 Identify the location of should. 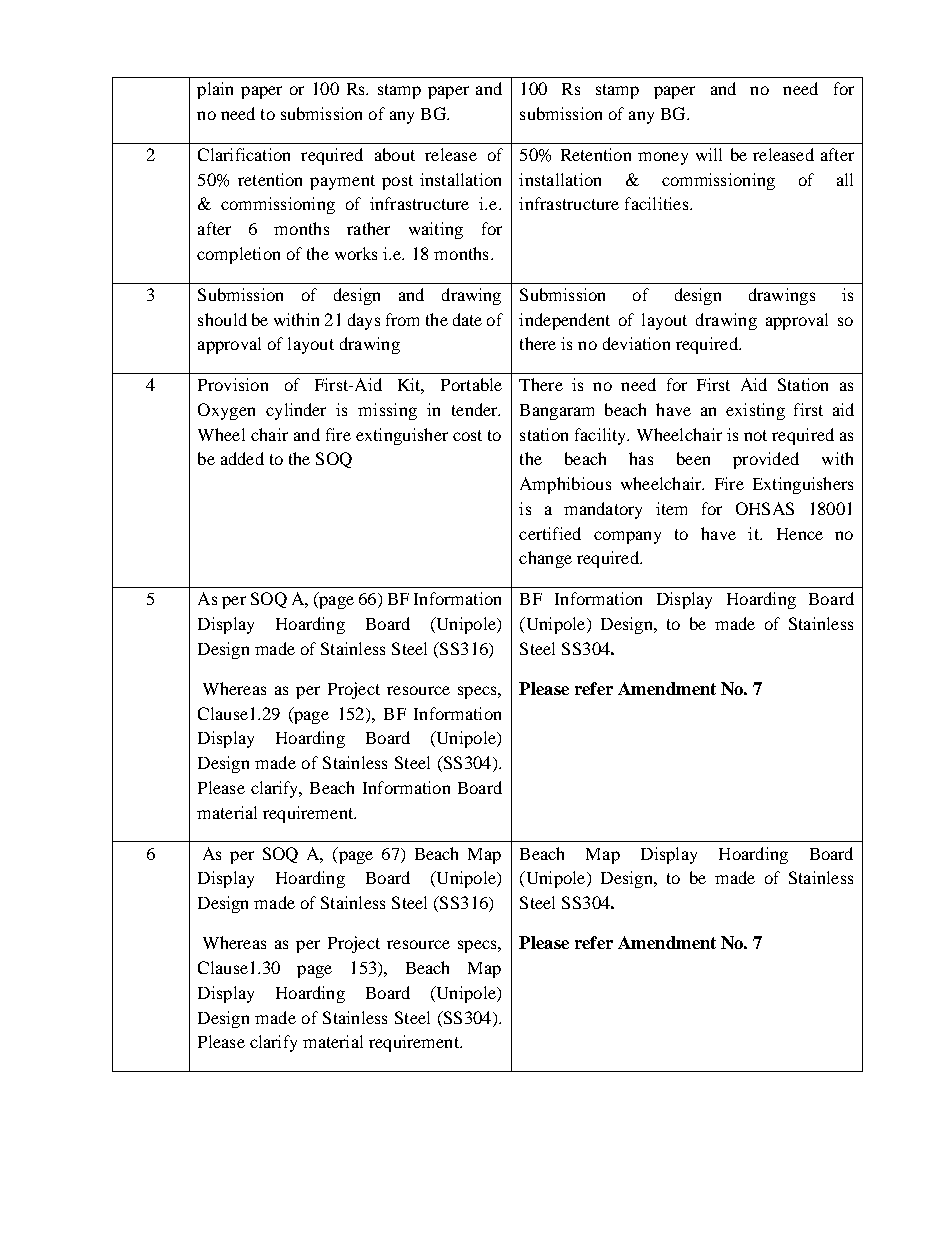
(222, 319).
